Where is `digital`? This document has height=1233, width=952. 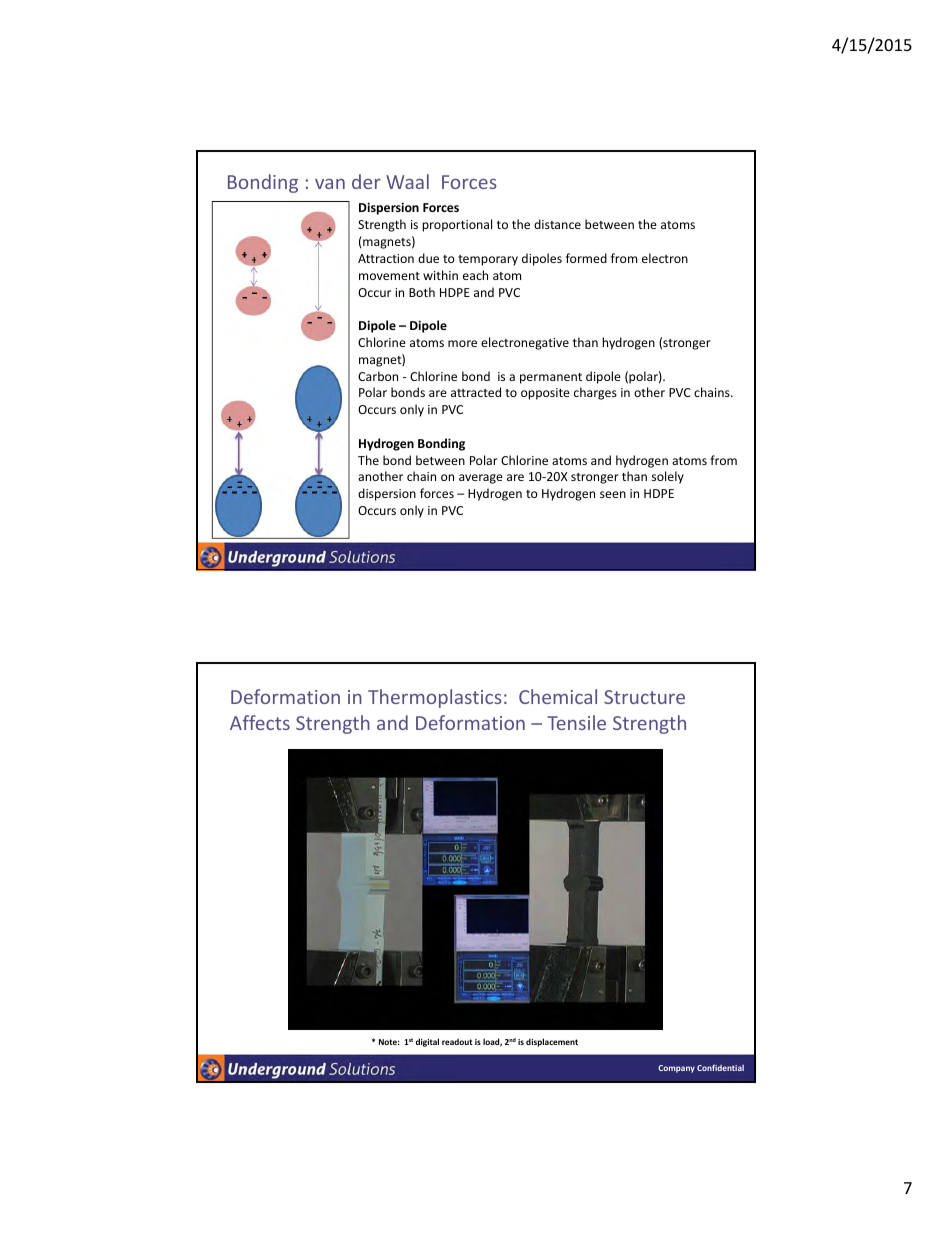 digital is located at coordinates (427, 1042).
